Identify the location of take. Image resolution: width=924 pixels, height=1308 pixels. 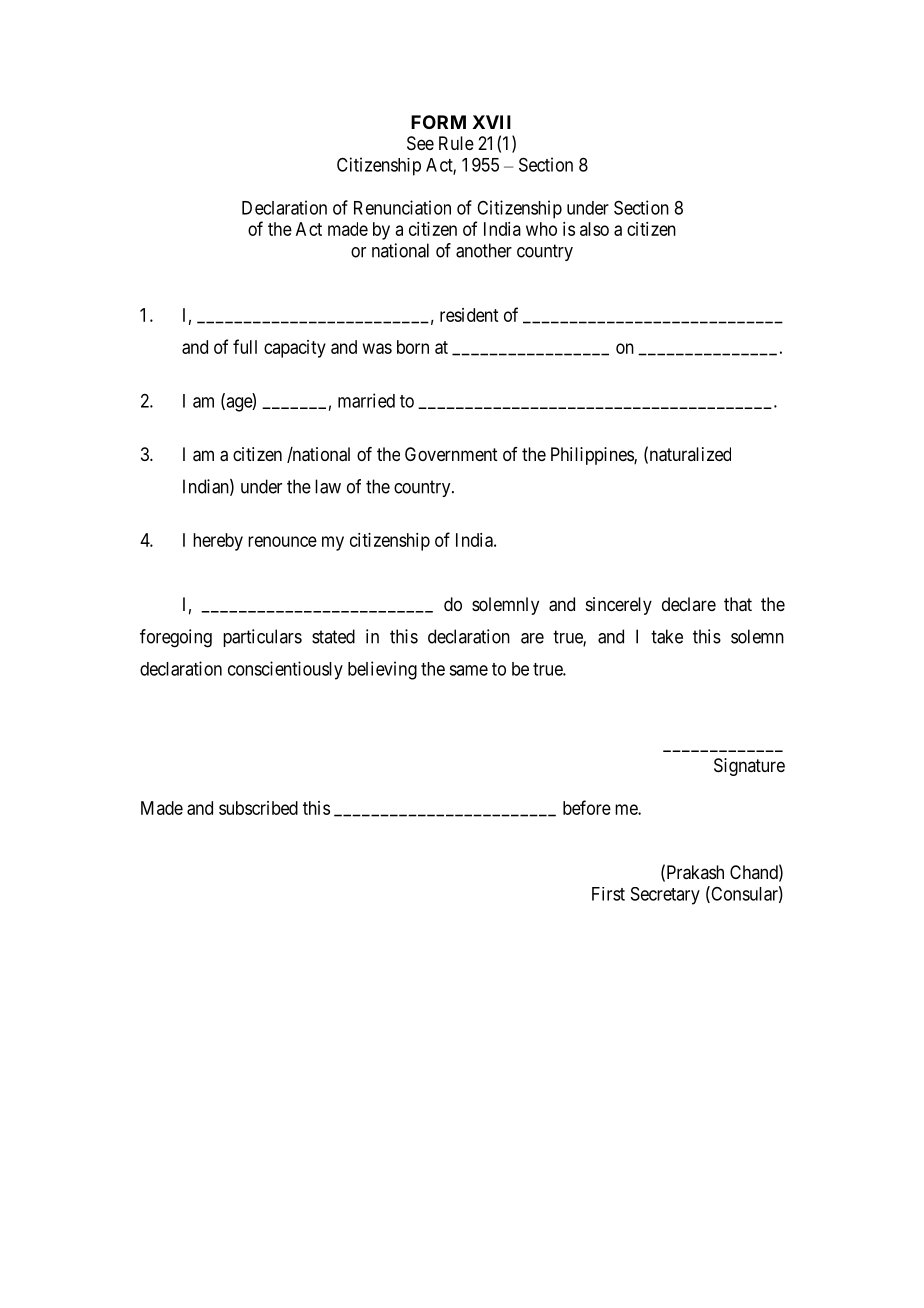
(667, 636).
